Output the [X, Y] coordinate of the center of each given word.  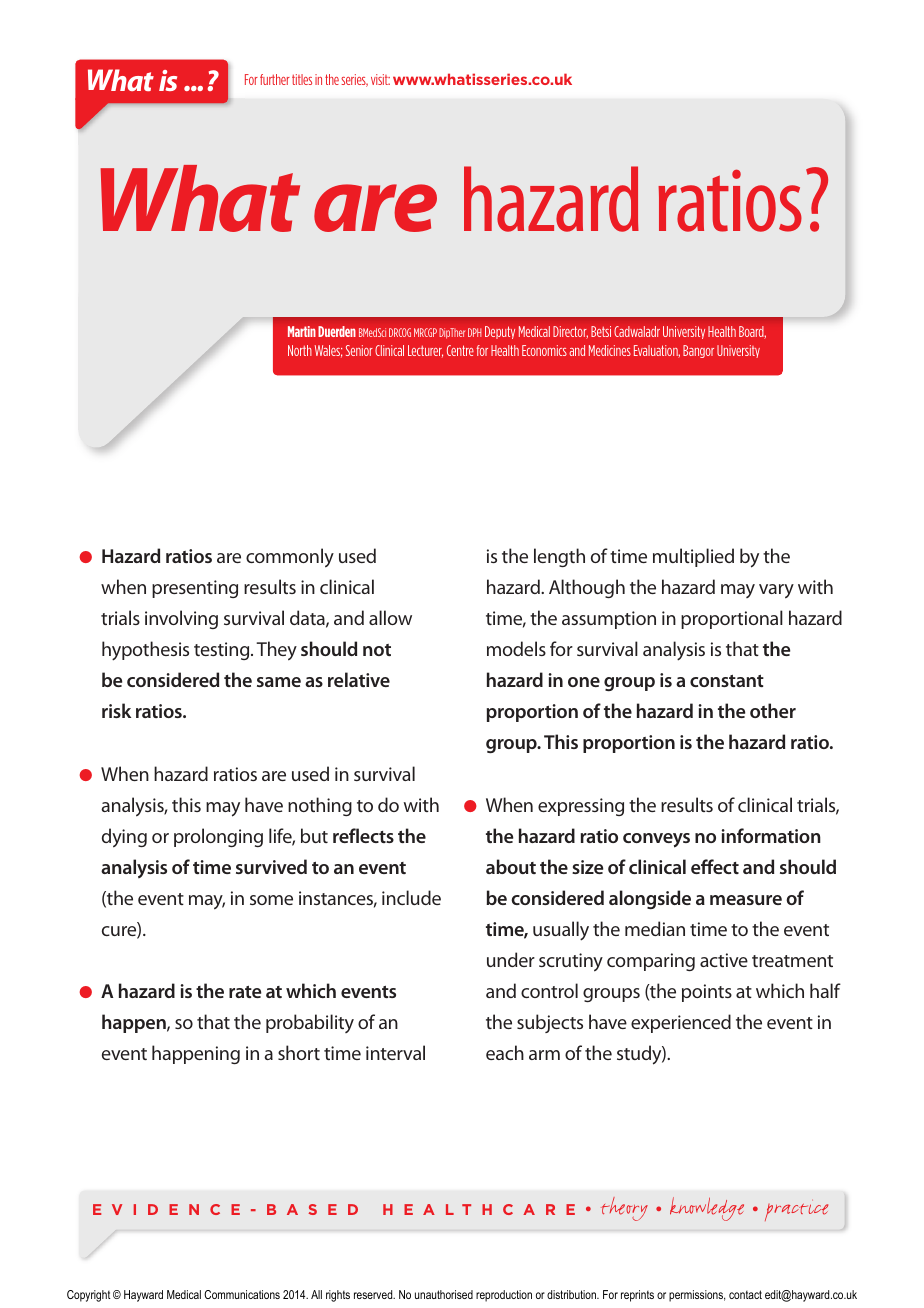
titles [302, 79]
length [559, 557]
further [275, 79]
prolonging [218, 837]
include [411, 897]
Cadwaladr [637, 331]
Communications [242, 1294]
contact [745, 1294]
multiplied [693, 557]
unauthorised [444, 1294]
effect [715, 866]
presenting [195, 589]
